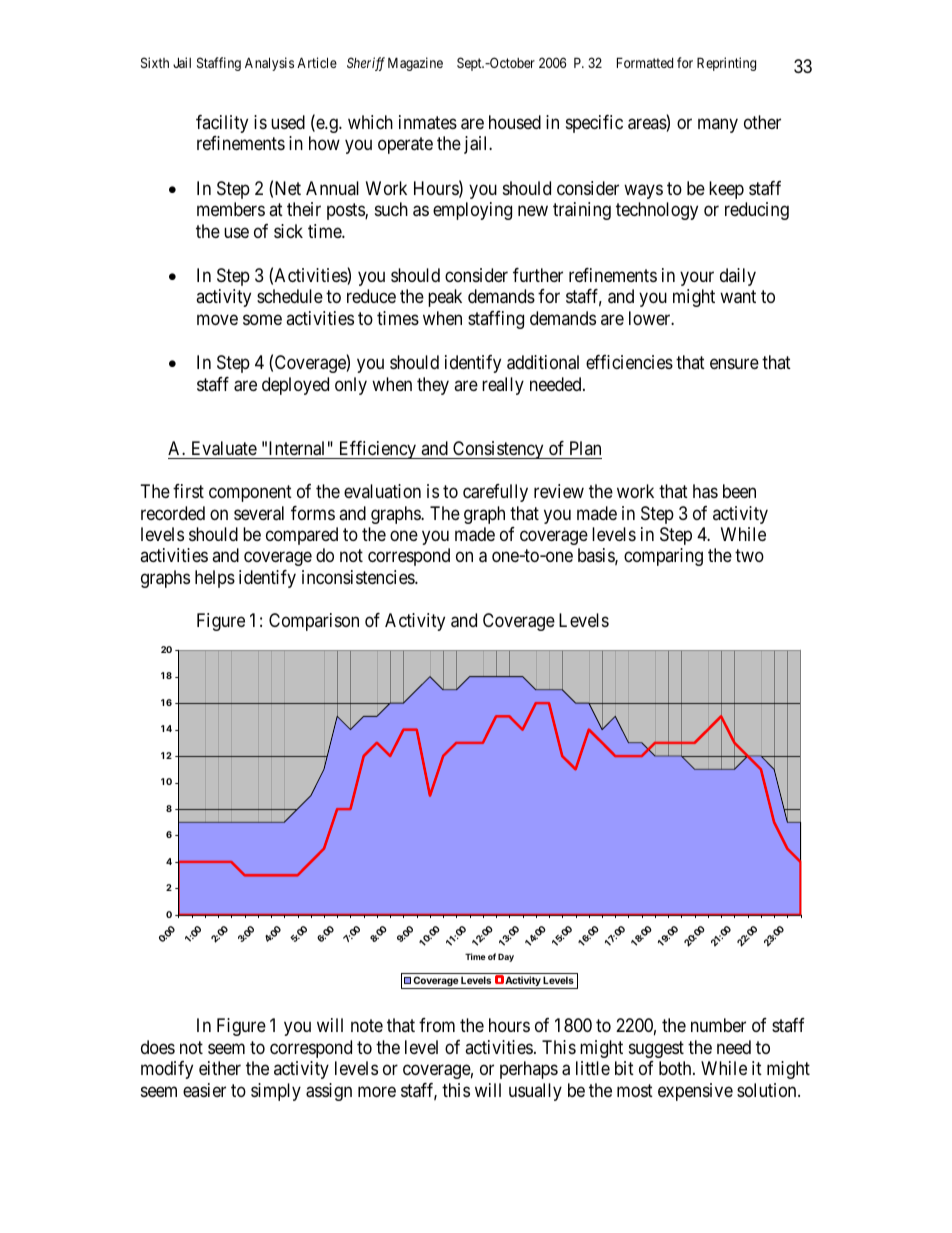 This screenshot has width=952, height=1233. What do you see at coordinates (359, 577) in the screenshot?
I see `inconsistencies` at bounding box center [359, 577].
